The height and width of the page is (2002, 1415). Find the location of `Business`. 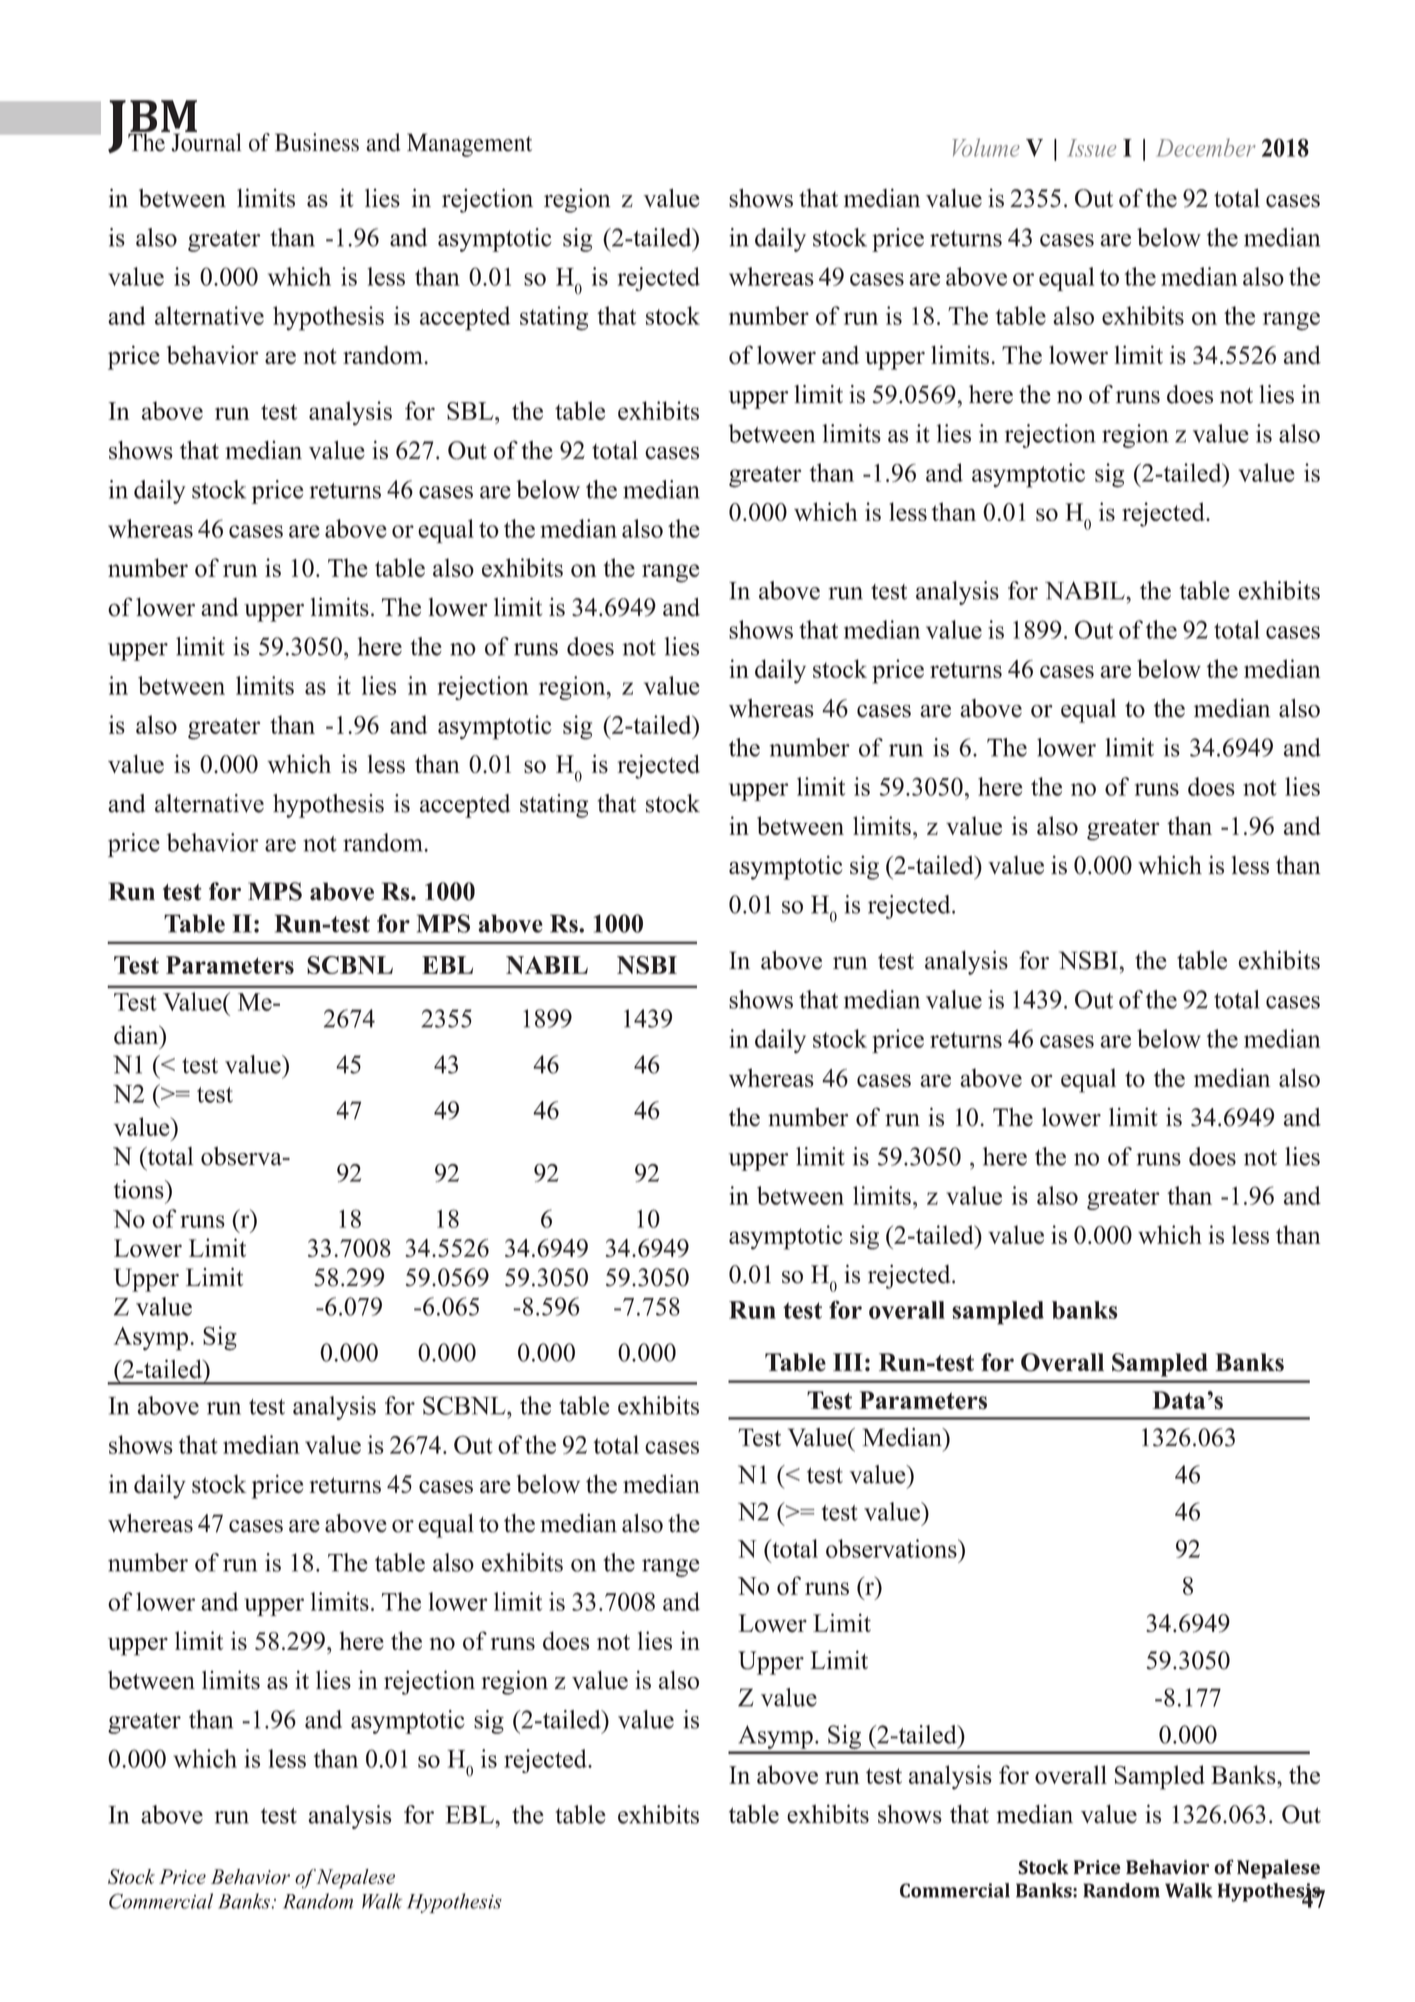

Business is located at coordinates (317, 142).
